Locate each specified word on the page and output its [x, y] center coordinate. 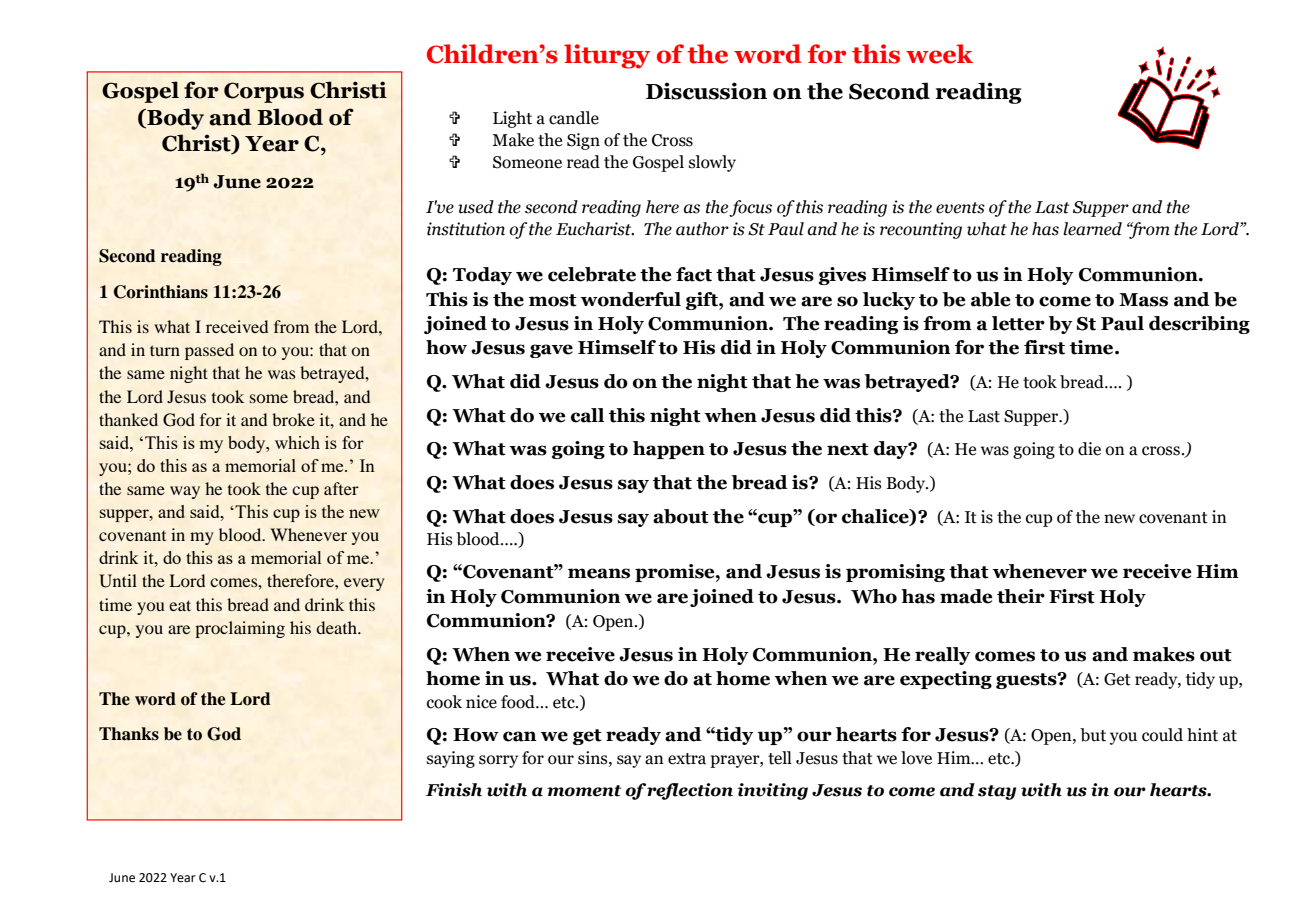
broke [293, 419]
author [702, 229]
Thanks [129, 734]
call [587, 415]
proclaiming [240, 629]
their [1021, 596]
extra [687, 759]
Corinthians [161, 292]
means [599, 573]
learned [1092, 229]
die [1089, 449]
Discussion [706, 91]
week [939, 54]
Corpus [264, 92]
